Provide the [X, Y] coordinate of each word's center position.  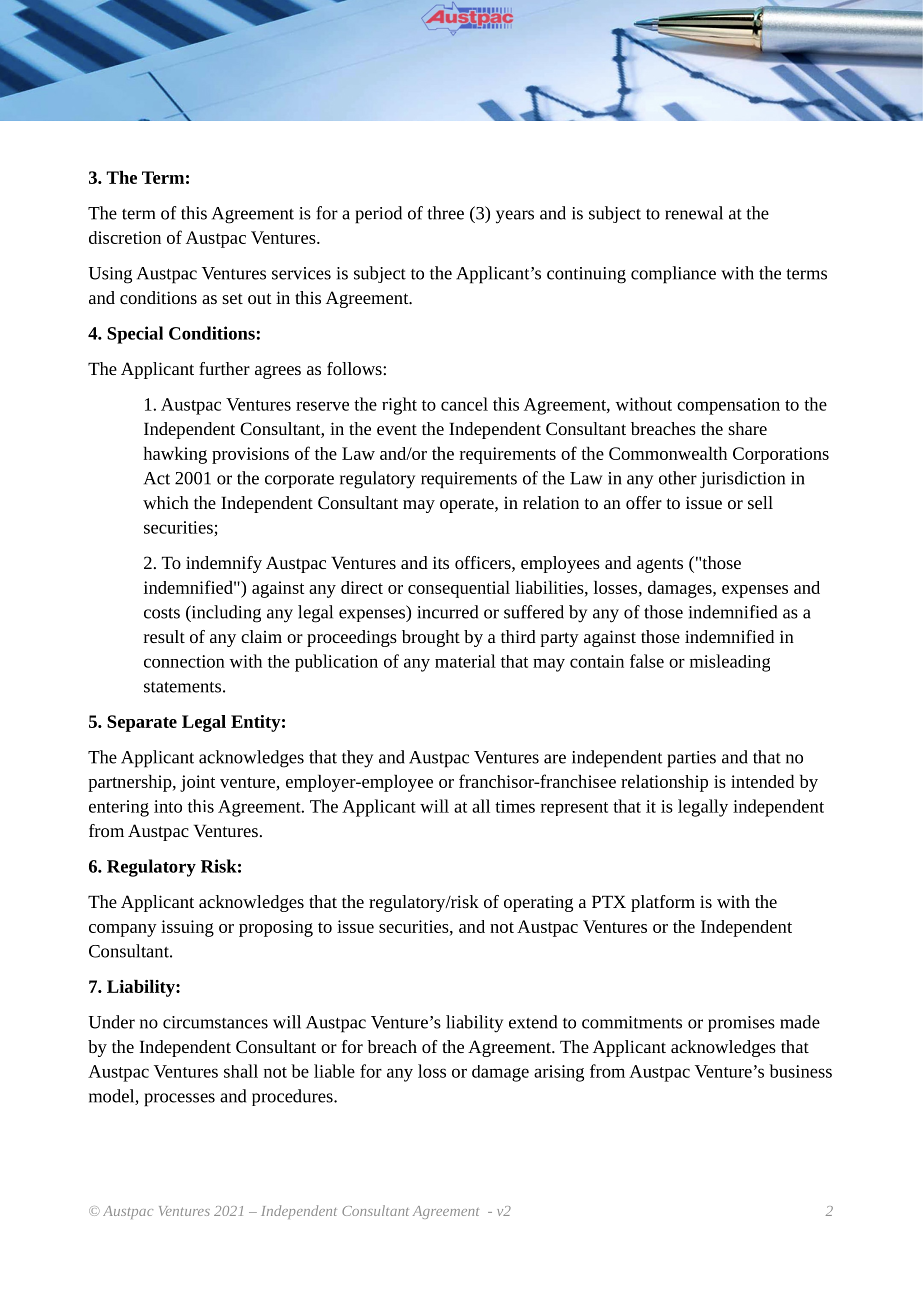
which [166, 502]
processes [179, 1100]
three [445, 213]
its [441, 562]
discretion [125, 237]
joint [197, 783]
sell [760, 502]
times [515, 806]
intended [762, 781]
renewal [694, 213]
